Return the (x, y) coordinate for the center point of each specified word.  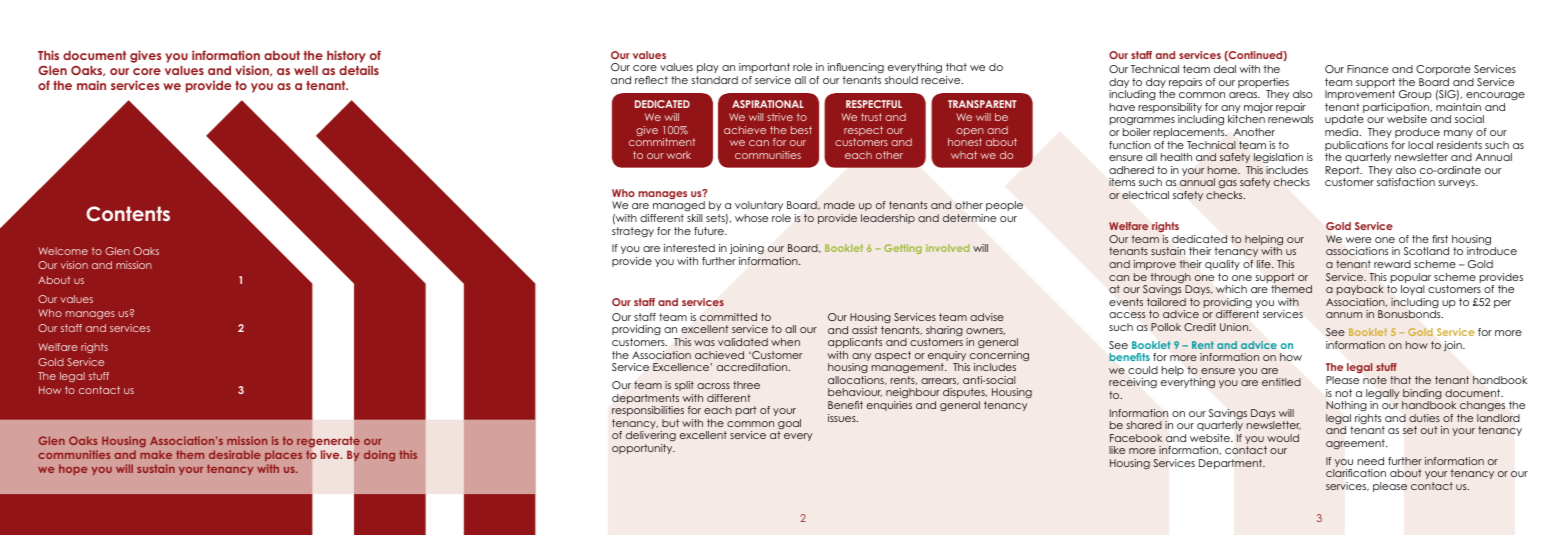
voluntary (759, 206)
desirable (234, 454)
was (704, 343)
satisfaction (1406, 182)
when (785, 342)
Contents (128, 214)
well (306, 70)
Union (1235, 327)
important (764, 68)
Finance (1367, 69)
